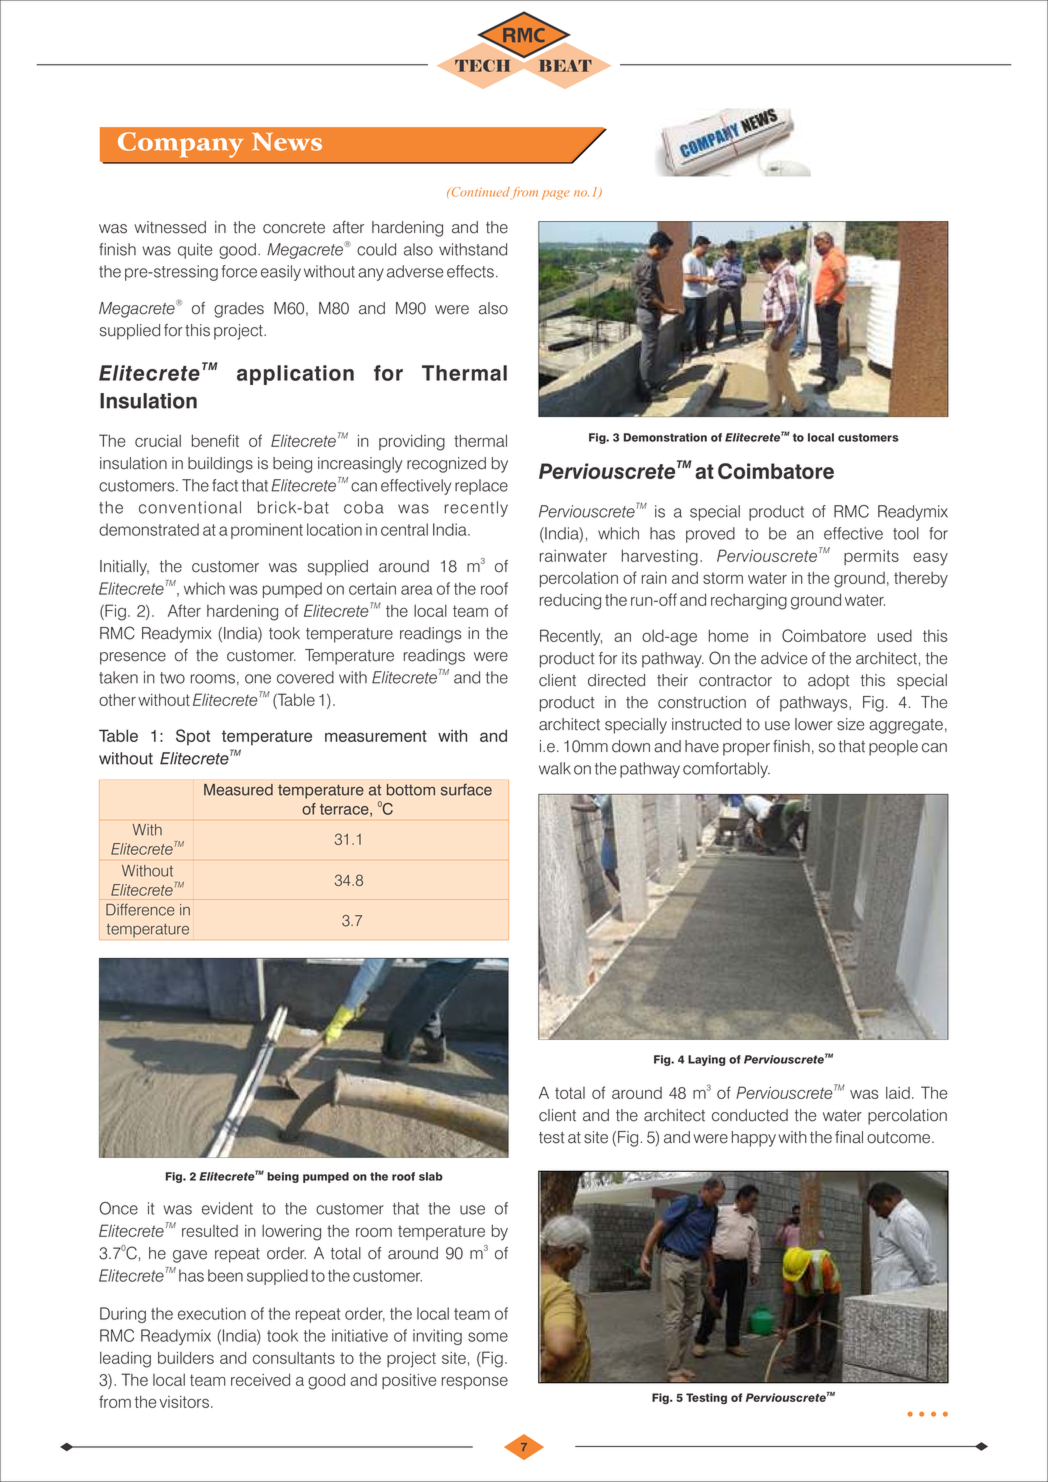 This screenshot has width=1048, height=1482. I want to click on evident, so click(227, 1208).
